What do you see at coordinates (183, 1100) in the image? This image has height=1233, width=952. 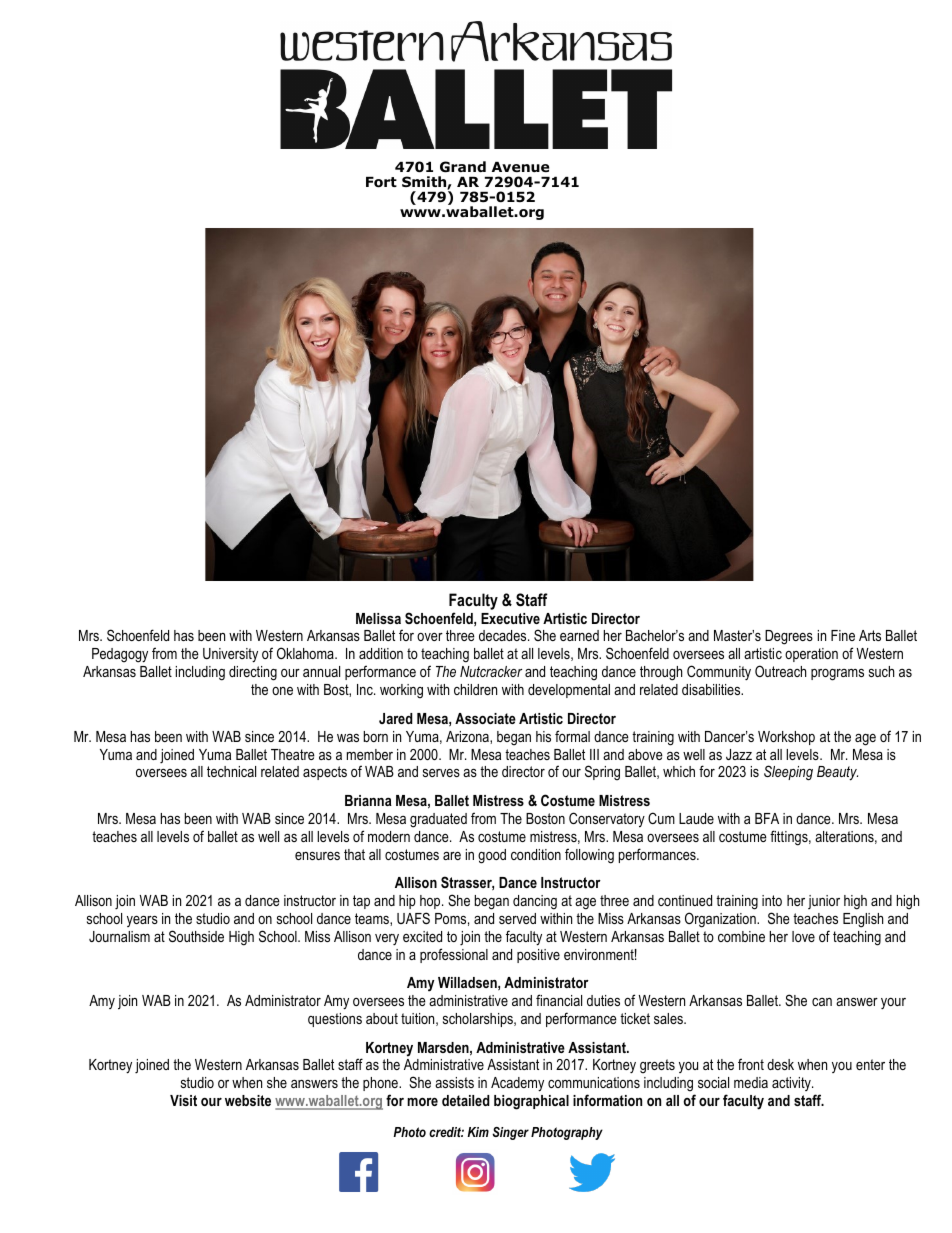 I see `Visit` at bounding box center [183, 1100].
